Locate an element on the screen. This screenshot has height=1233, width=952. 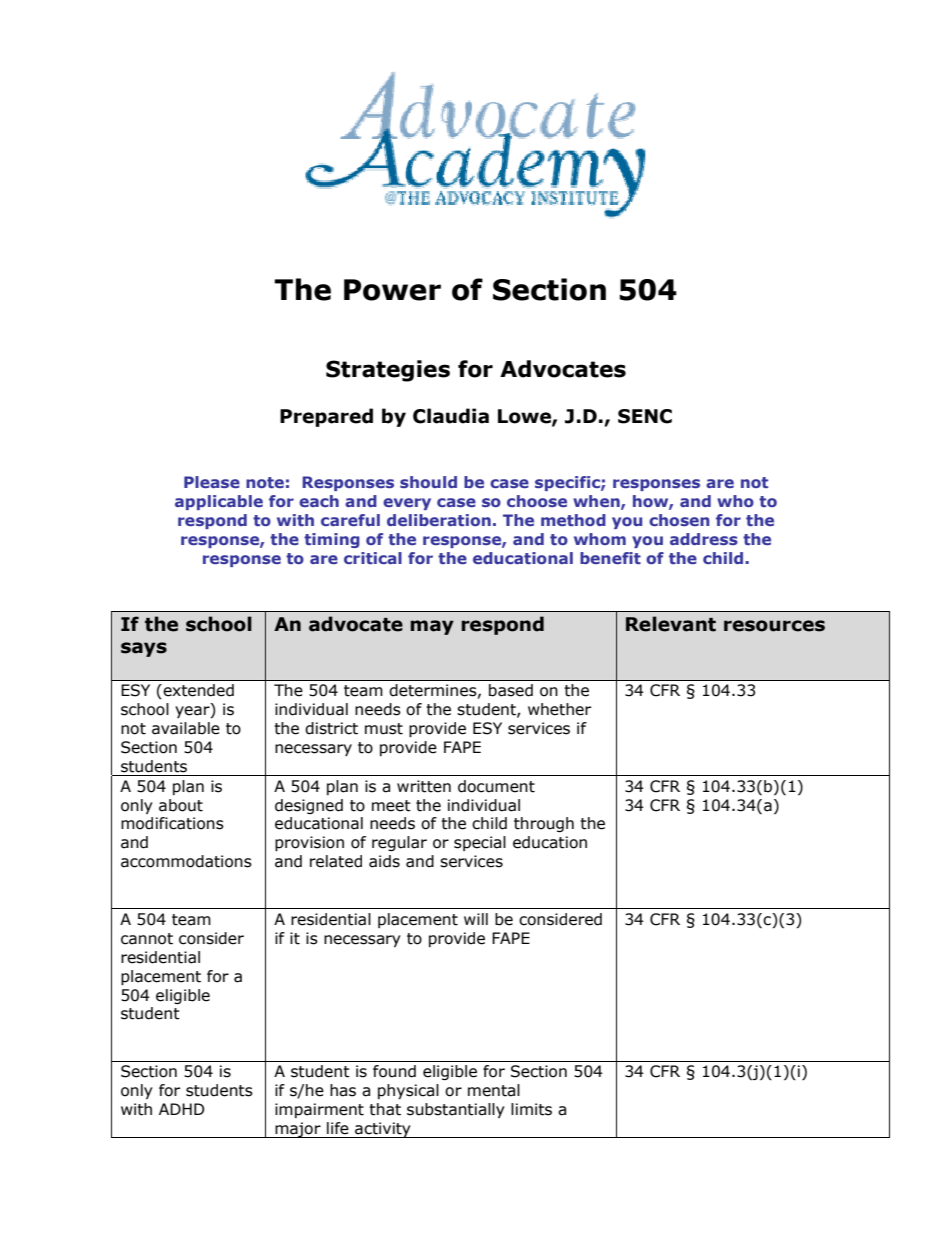
substantially is located at coordinates (456, 1110).
